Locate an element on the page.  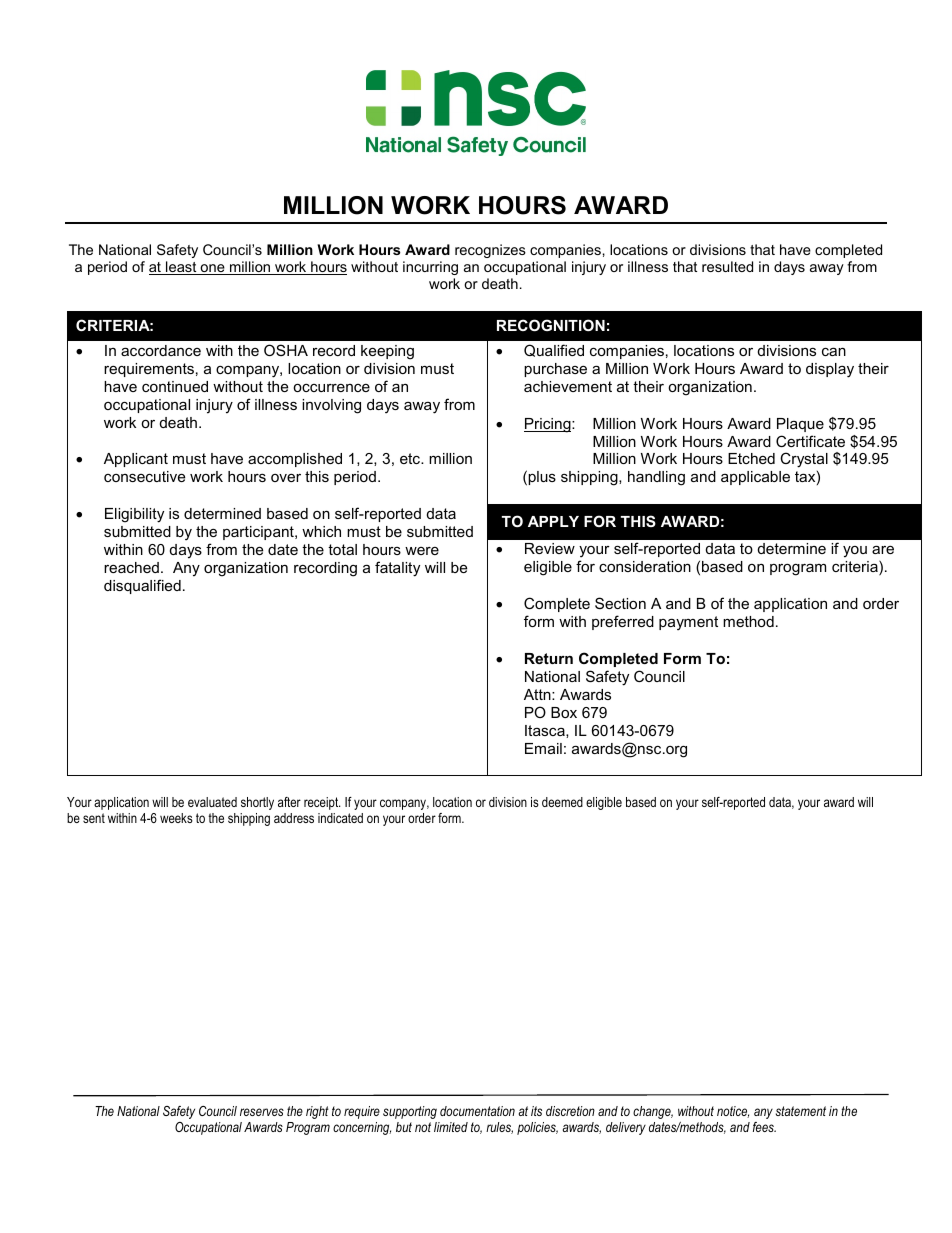
Certificate is located at coordinates (810, 441).
